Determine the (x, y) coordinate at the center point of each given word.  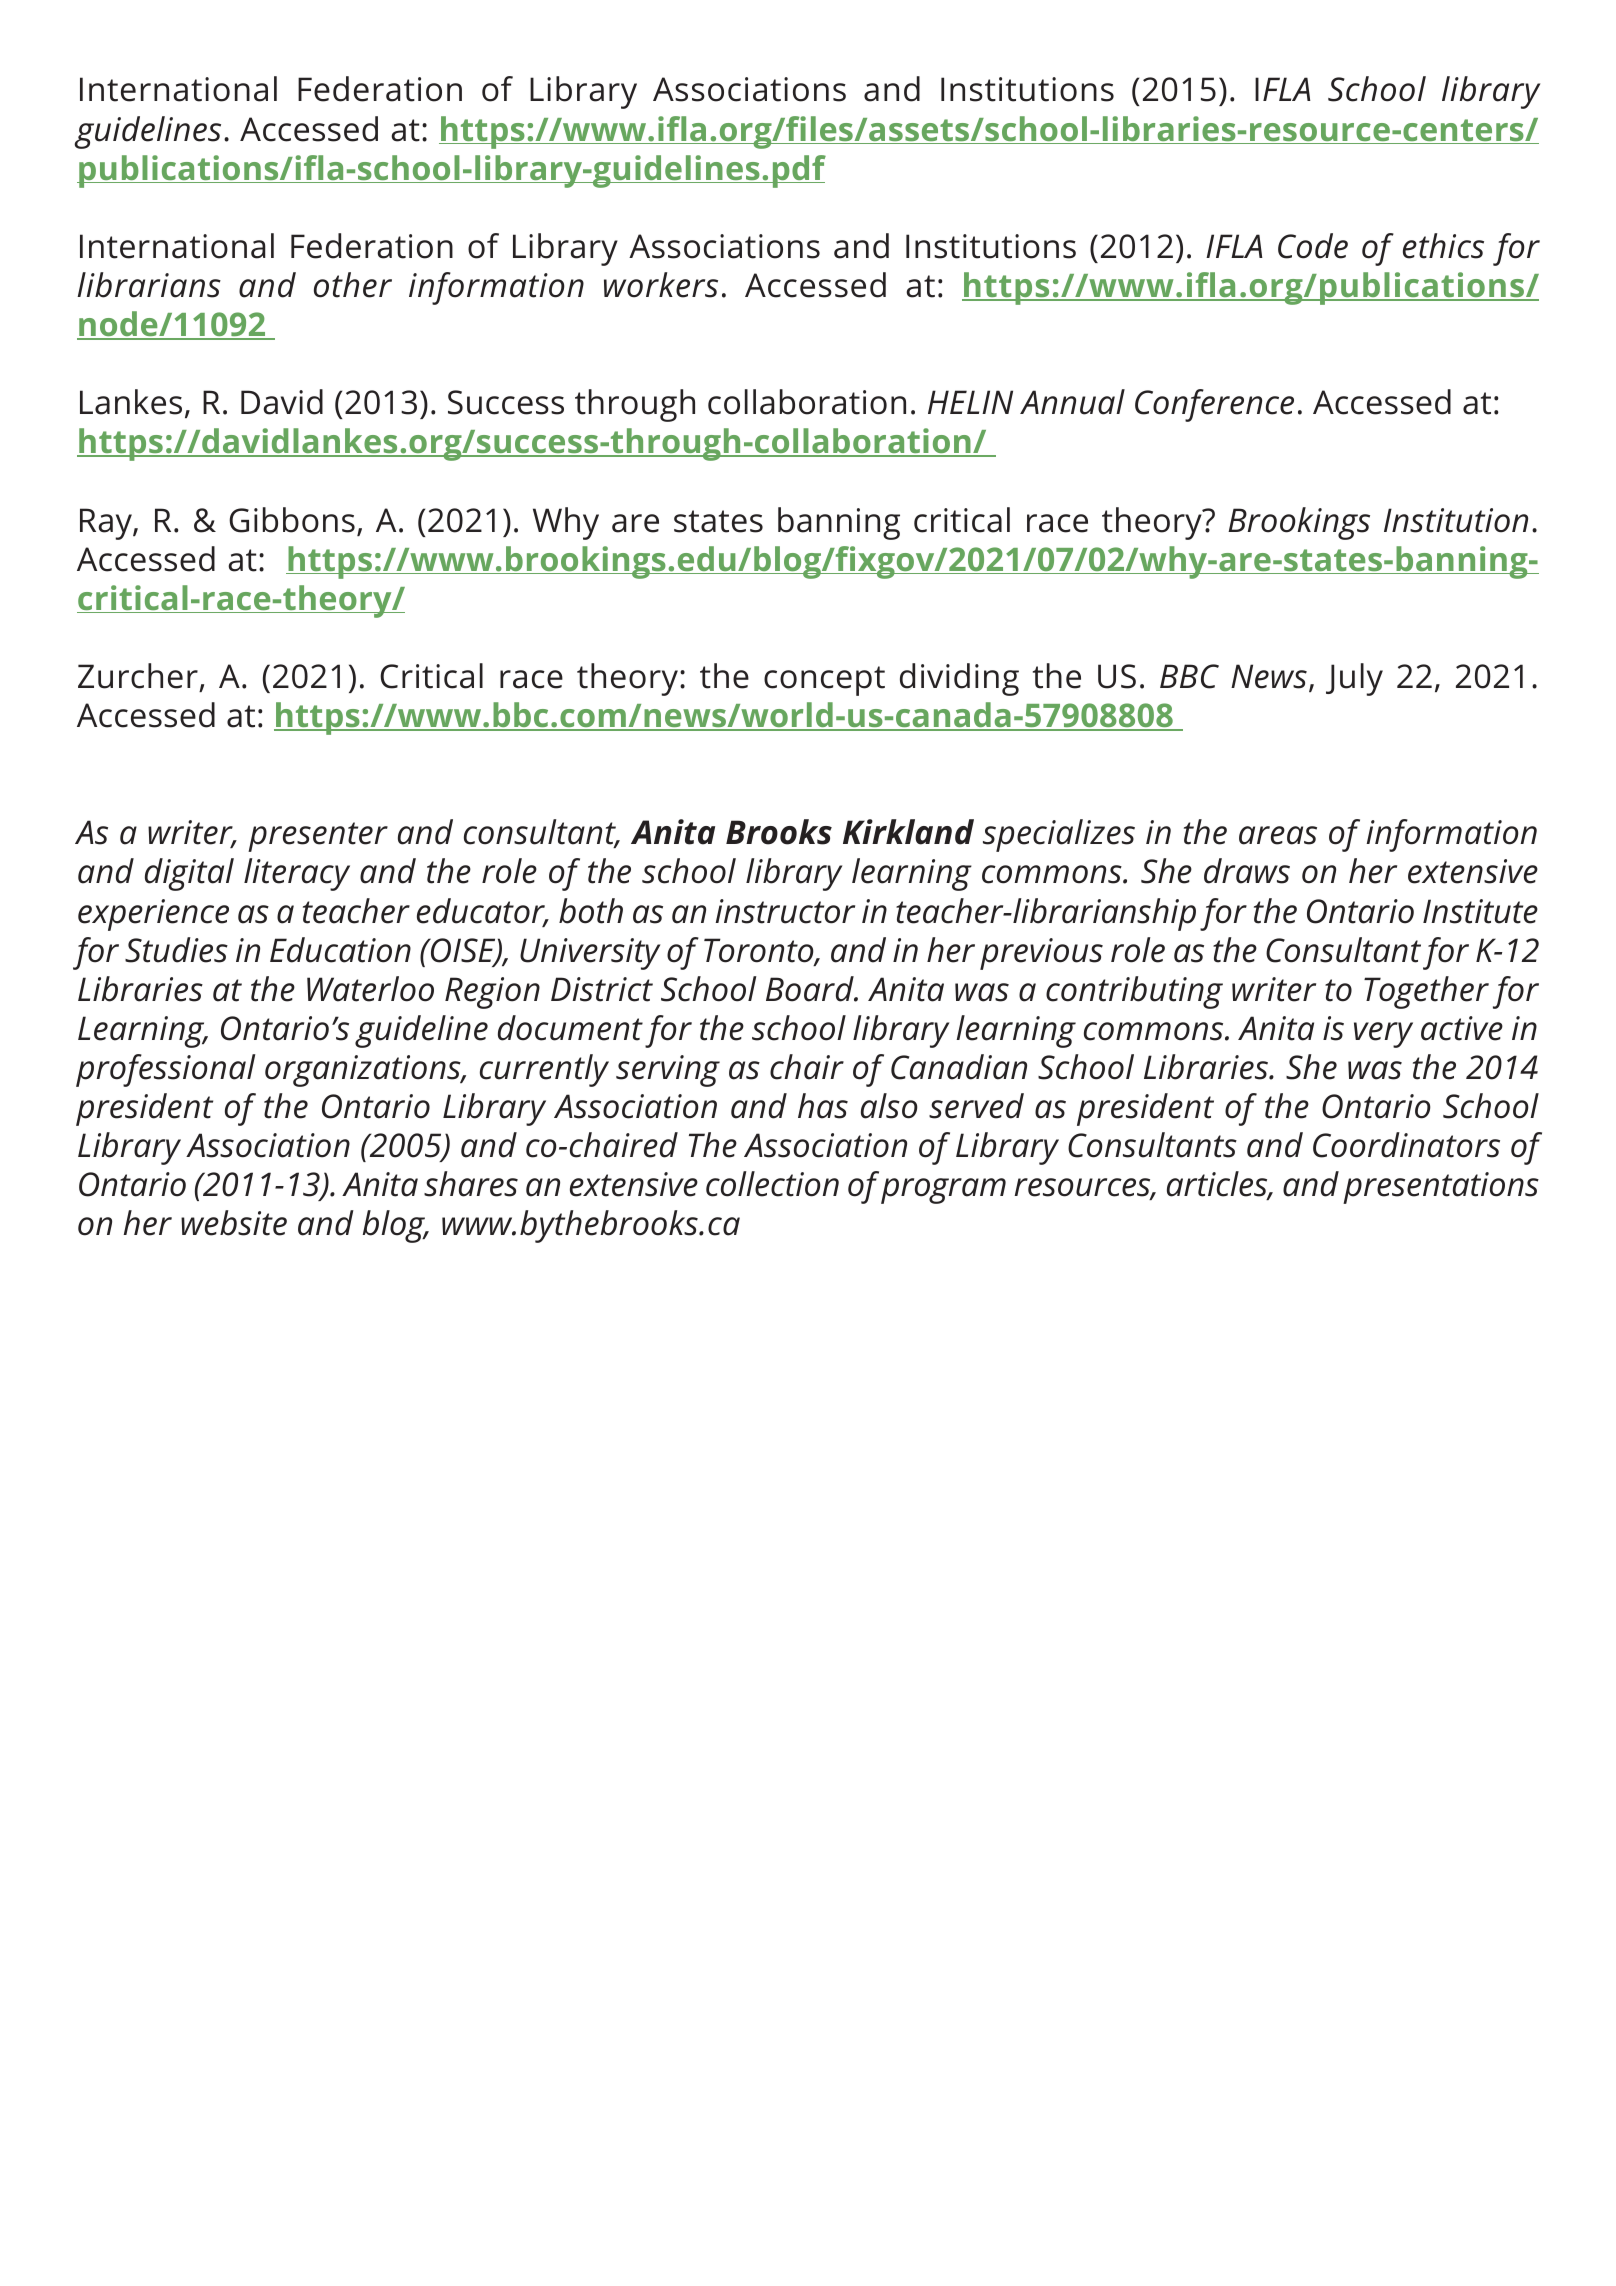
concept (824, 681)
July (1354, 679)
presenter (318, 837)
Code (1313, 246)
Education (340, 950)
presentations (1441, 1188)
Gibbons (292, 520)
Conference (1214, 405)
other (353, 285)
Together (1426, 992)
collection (772, 1184)
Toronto (760, 951)
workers (661, 285)
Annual (1072, 402)
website (234, 1223)
